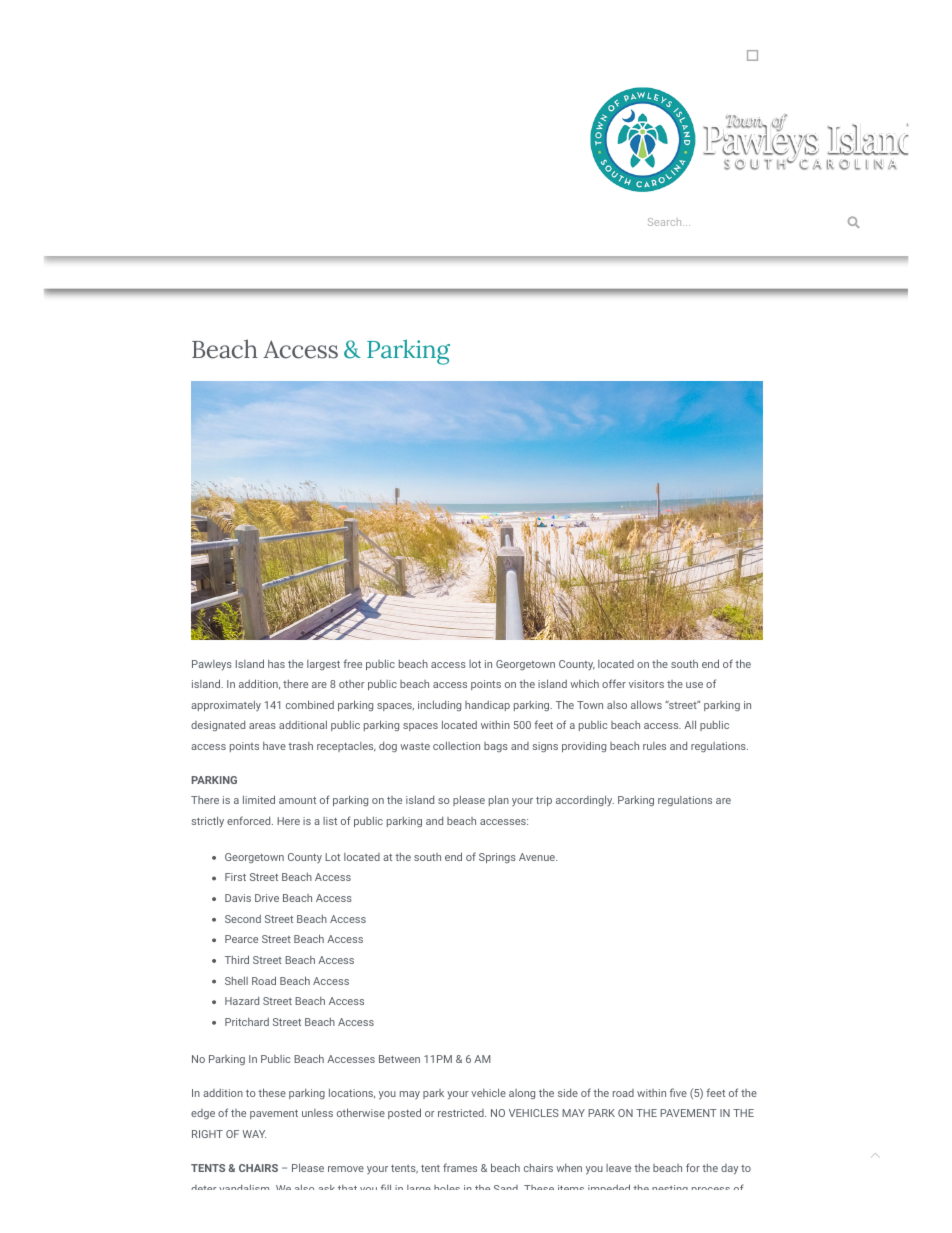 The width and height of the image is (952, 1233). I want to click on frames, so click(460, 1167).
